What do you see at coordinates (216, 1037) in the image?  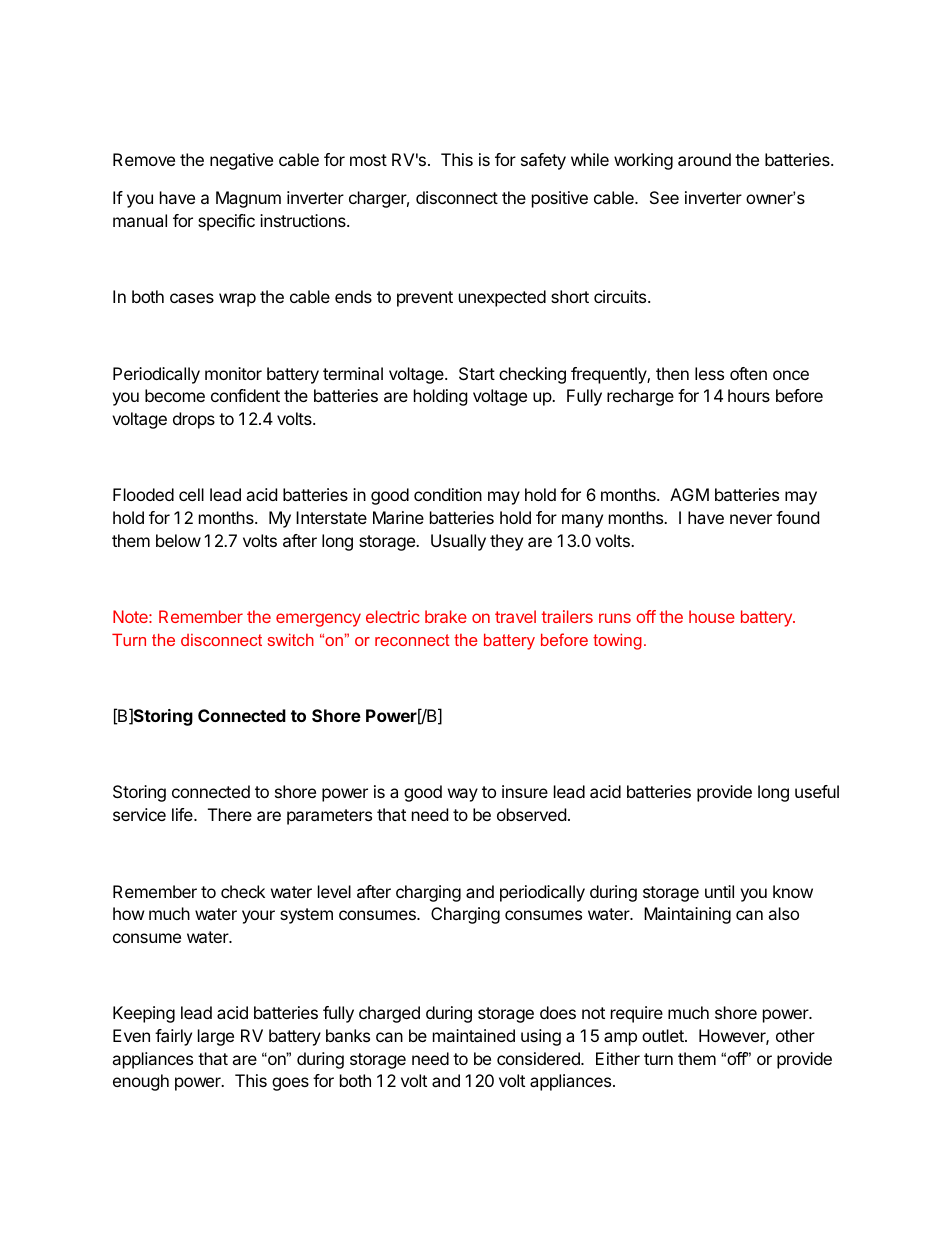 I see `large` at bounding box center [216, 1037].
